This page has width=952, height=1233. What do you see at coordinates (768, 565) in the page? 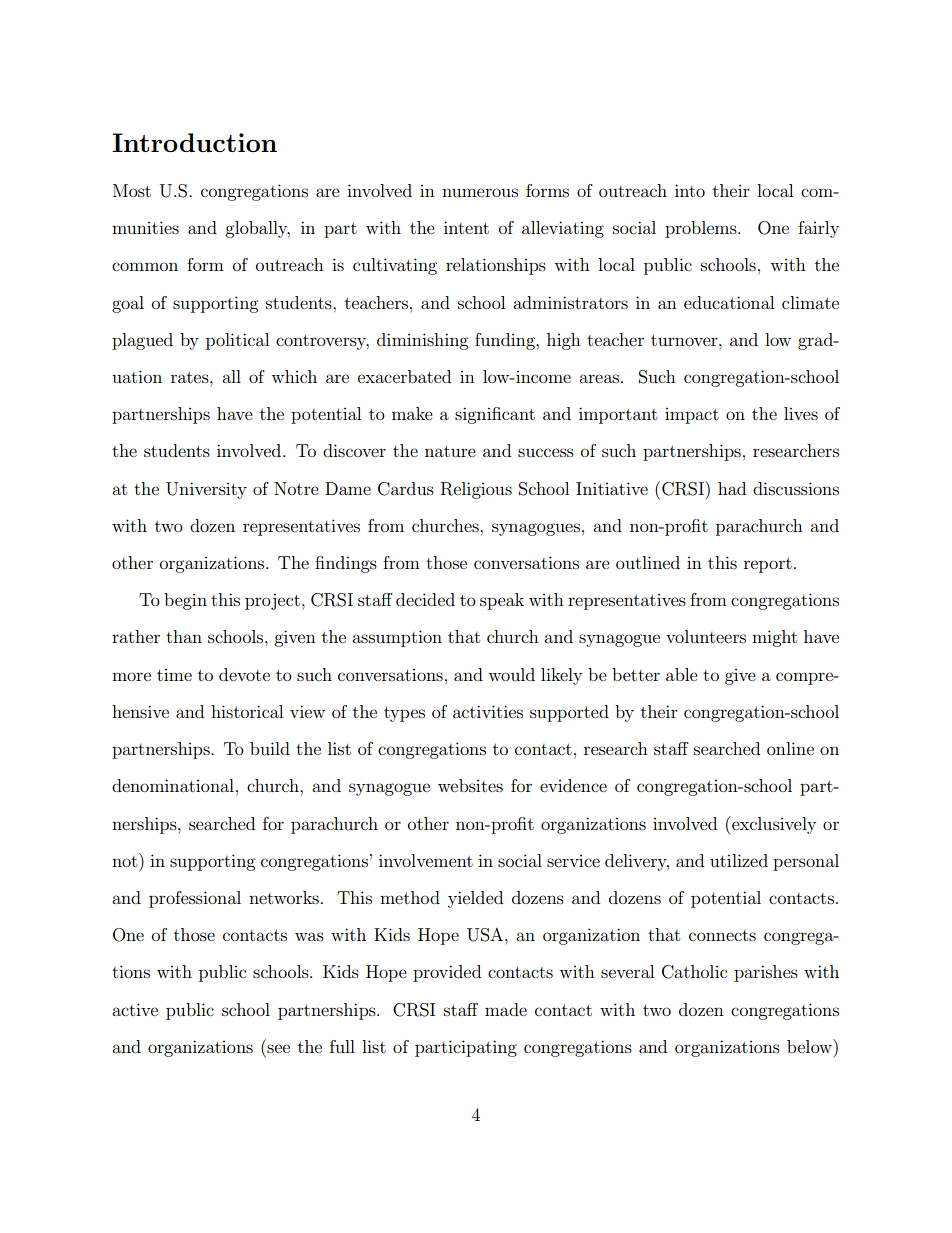
I see `report` at bounding box center [768, 565].
